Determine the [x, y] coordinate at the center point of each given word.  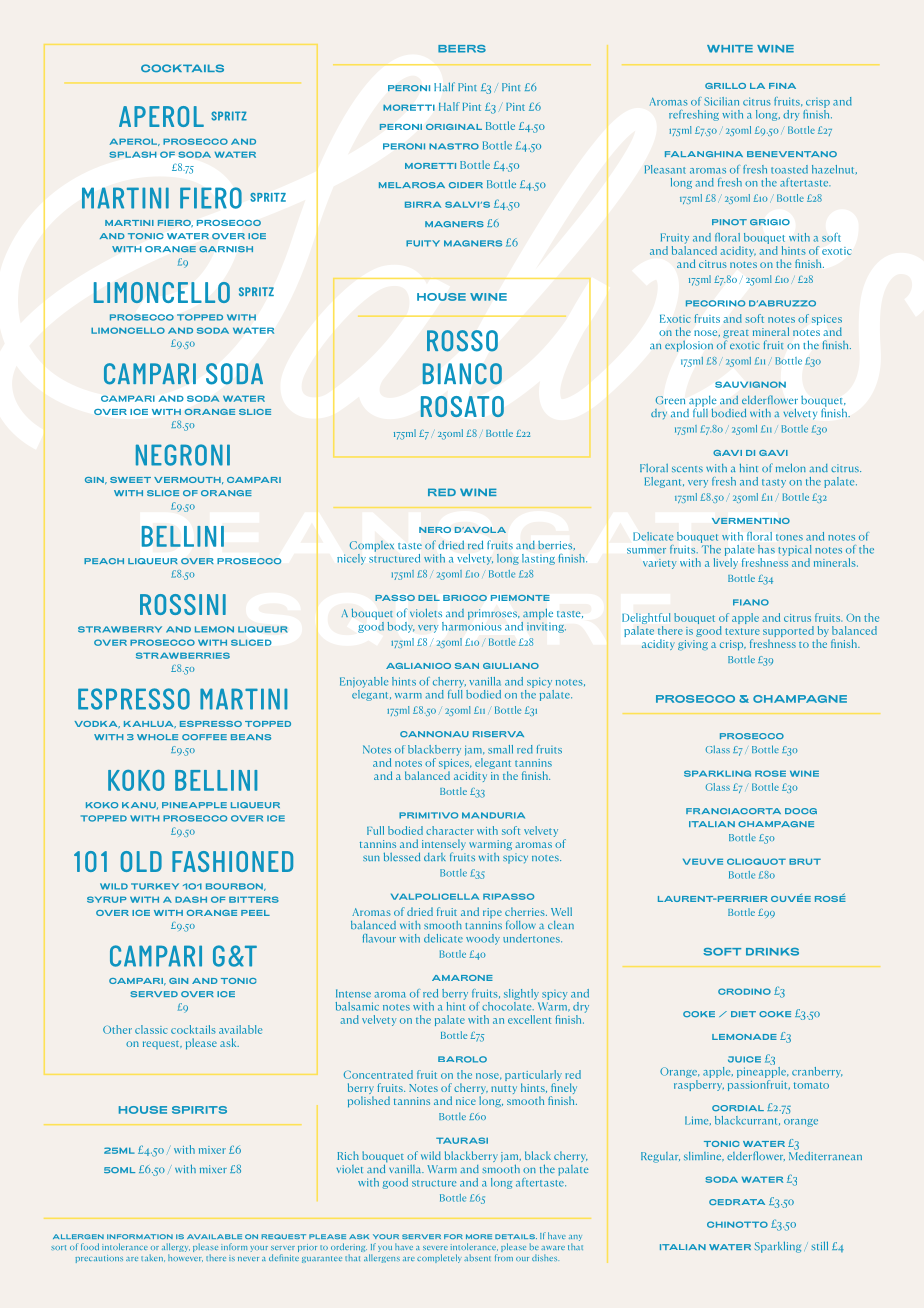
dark [435, 857]
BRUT [805, 861]
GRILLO [725, 86]
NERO [435, 530]
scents [687, 469]
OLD [141, 861]
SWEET [130, 480]
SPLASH [132, 154]
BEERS [462, 49]
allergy [176, 1249]
